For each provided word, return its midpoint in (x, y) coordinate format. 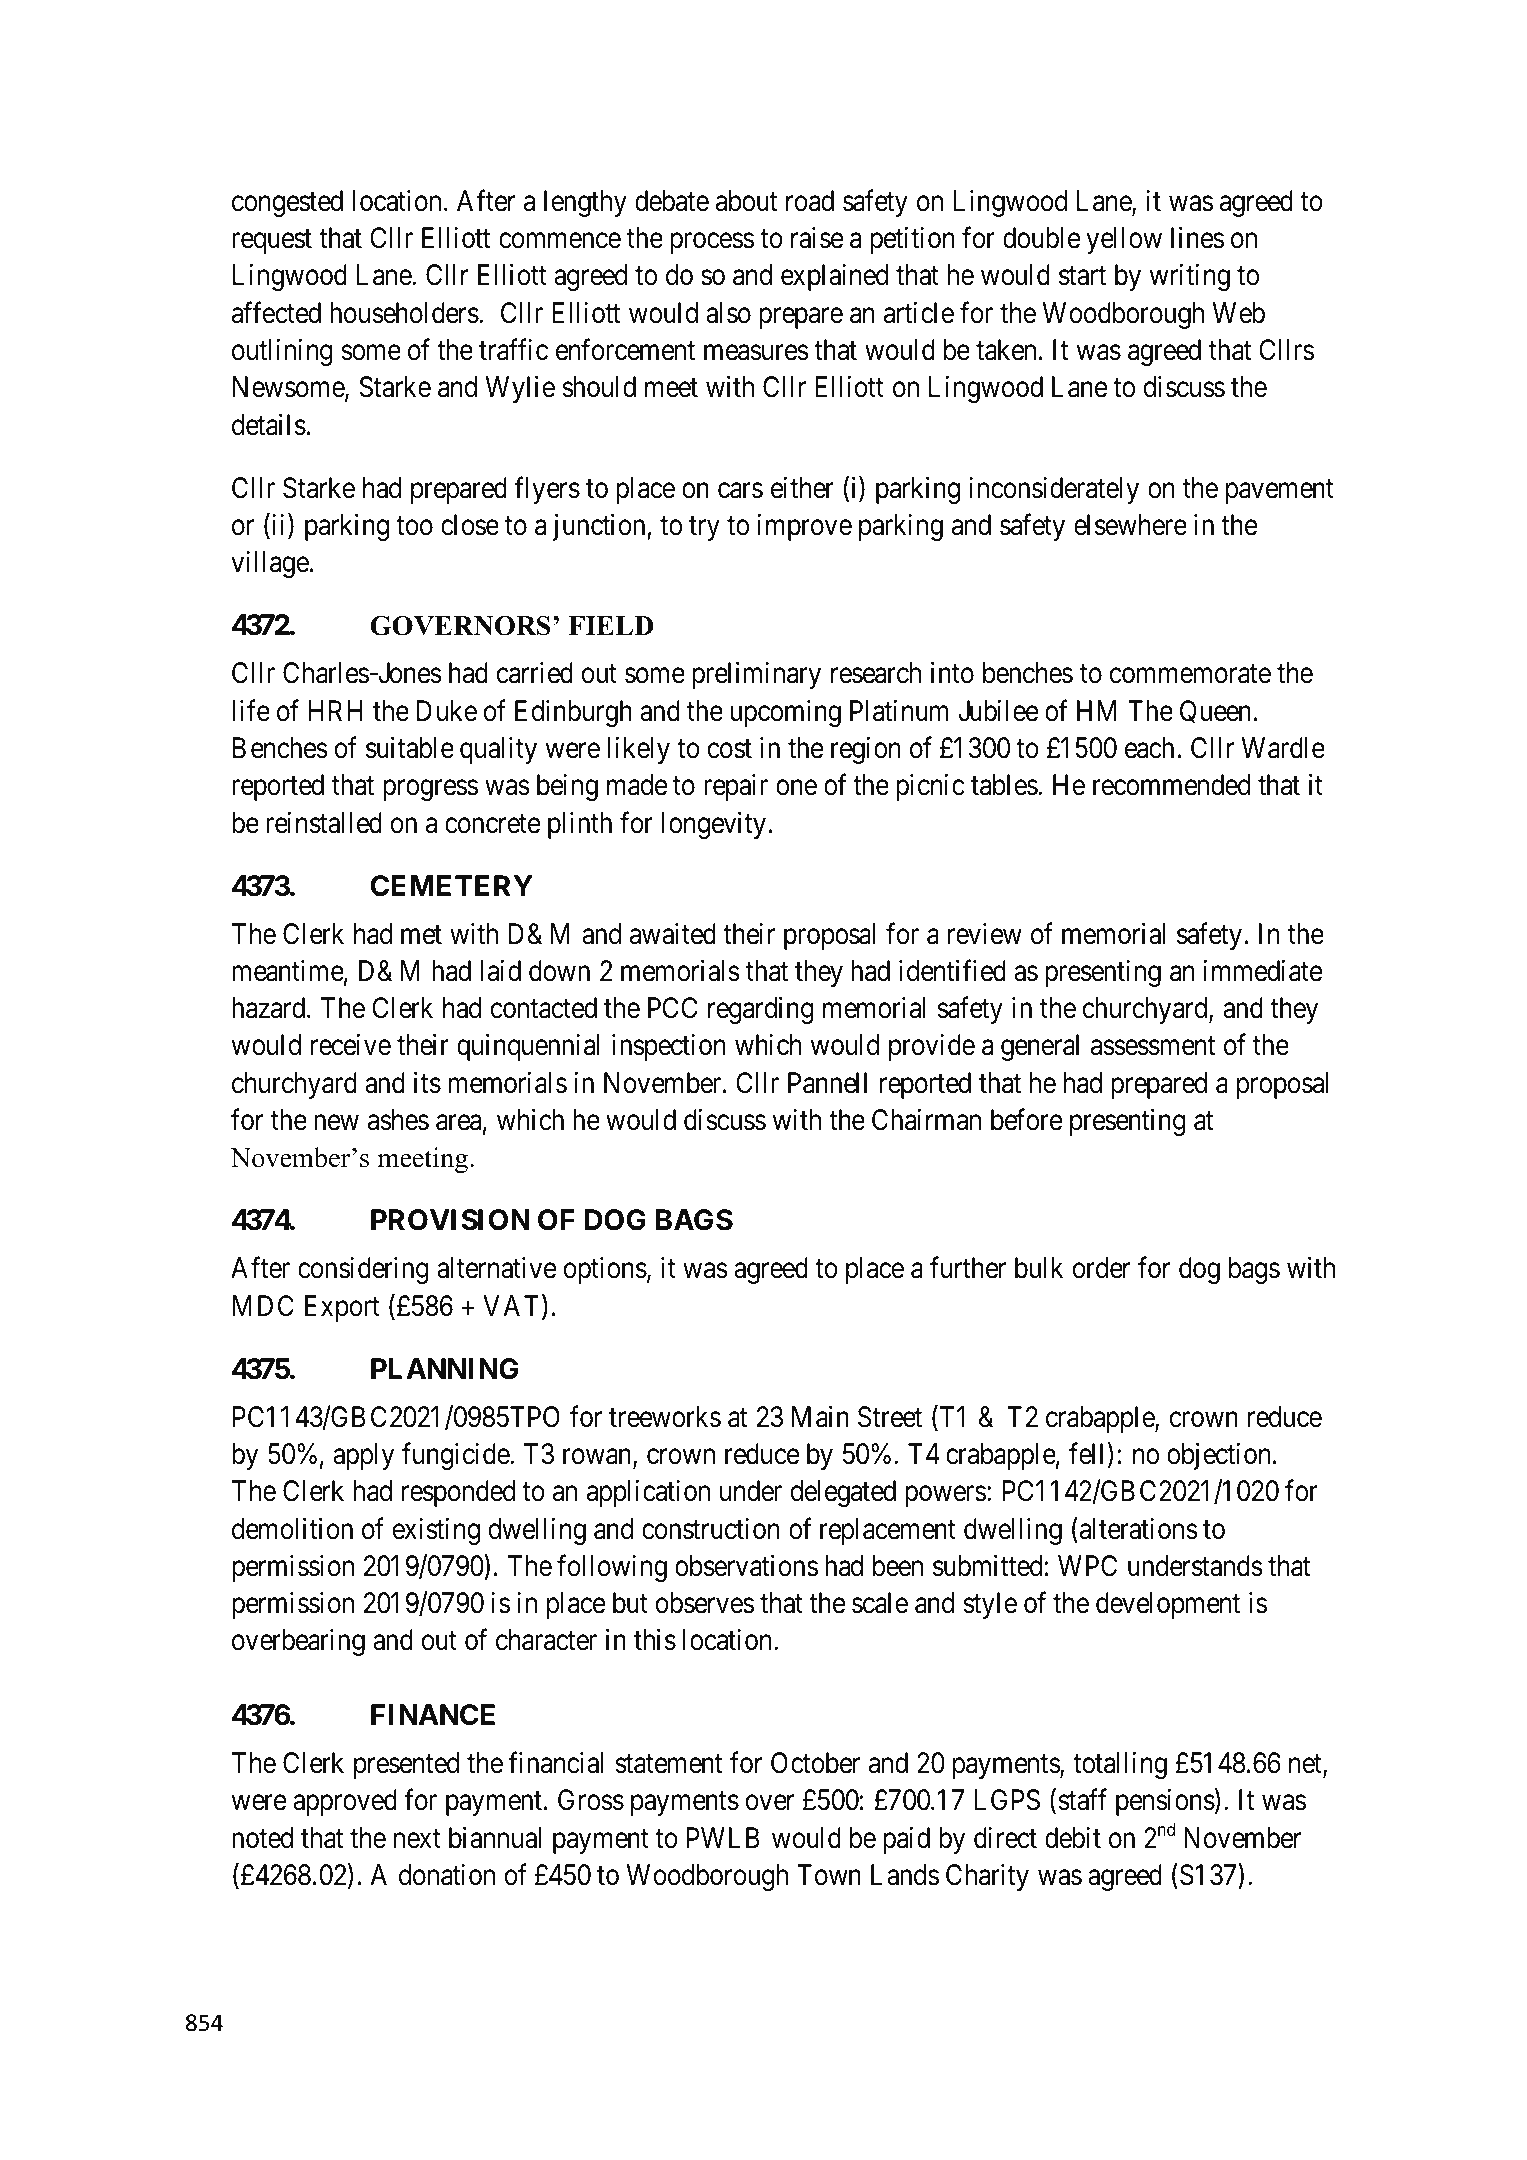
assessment (1153, 1046)
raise (817, 238)
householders (404, 313)
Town (829, 1875)
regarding (761, 1010)
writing (1190, 277)
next (417, 1839)
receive (351, 1045)
